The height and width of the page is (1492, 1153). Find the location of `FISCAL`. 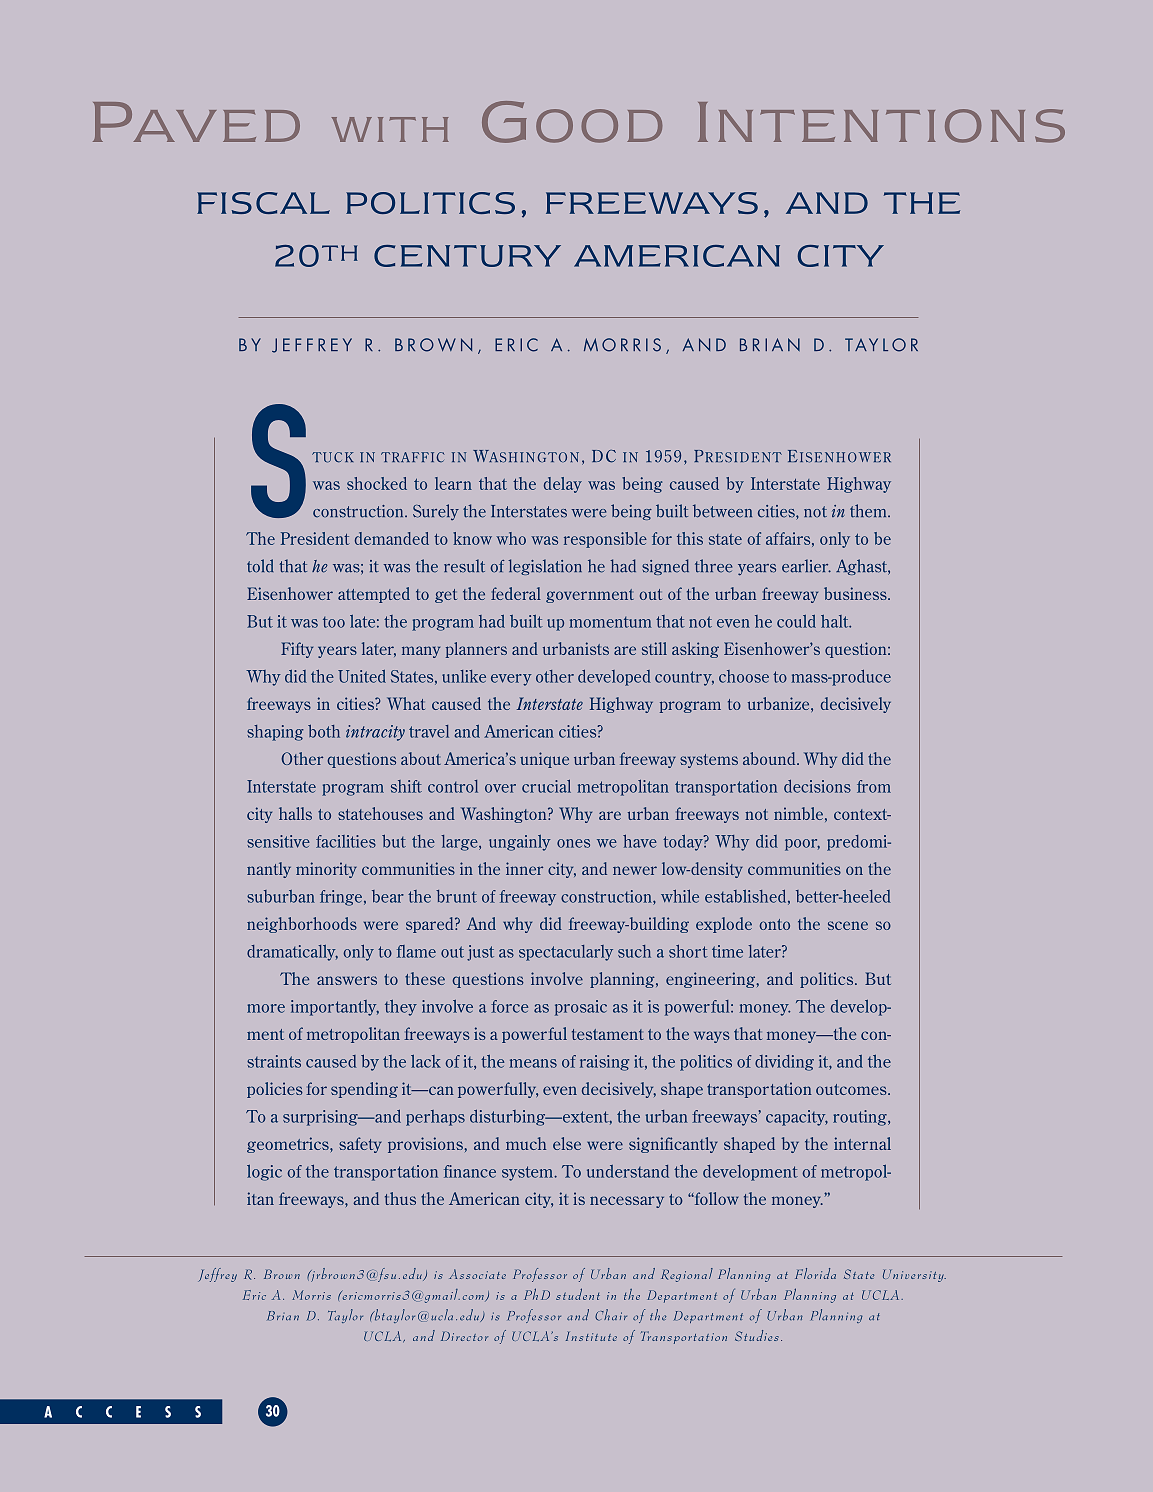

FISCAL is located at coordinates (263, 203).
